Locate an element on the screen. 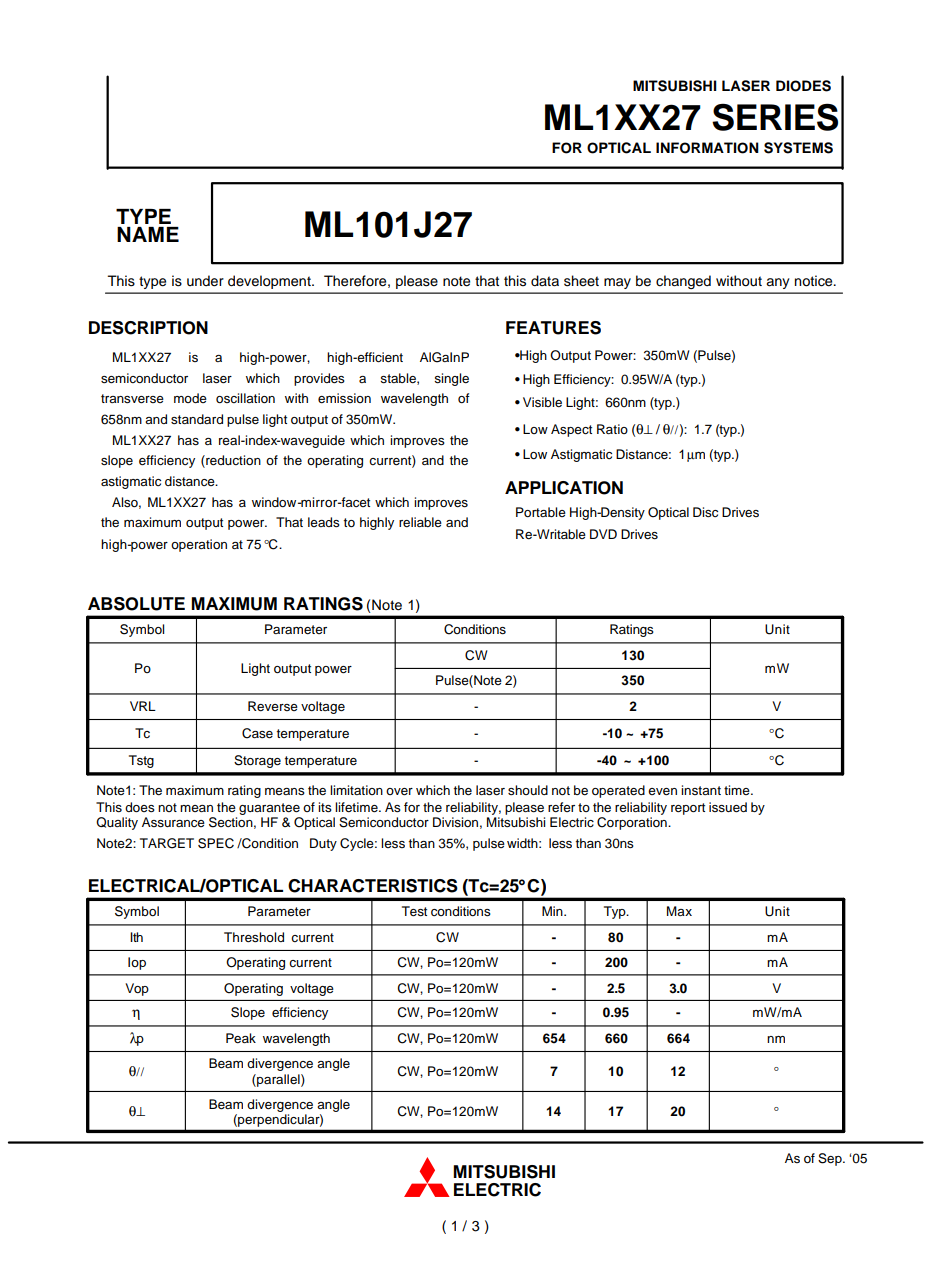  NAME is located at coordinates (148, 234).
